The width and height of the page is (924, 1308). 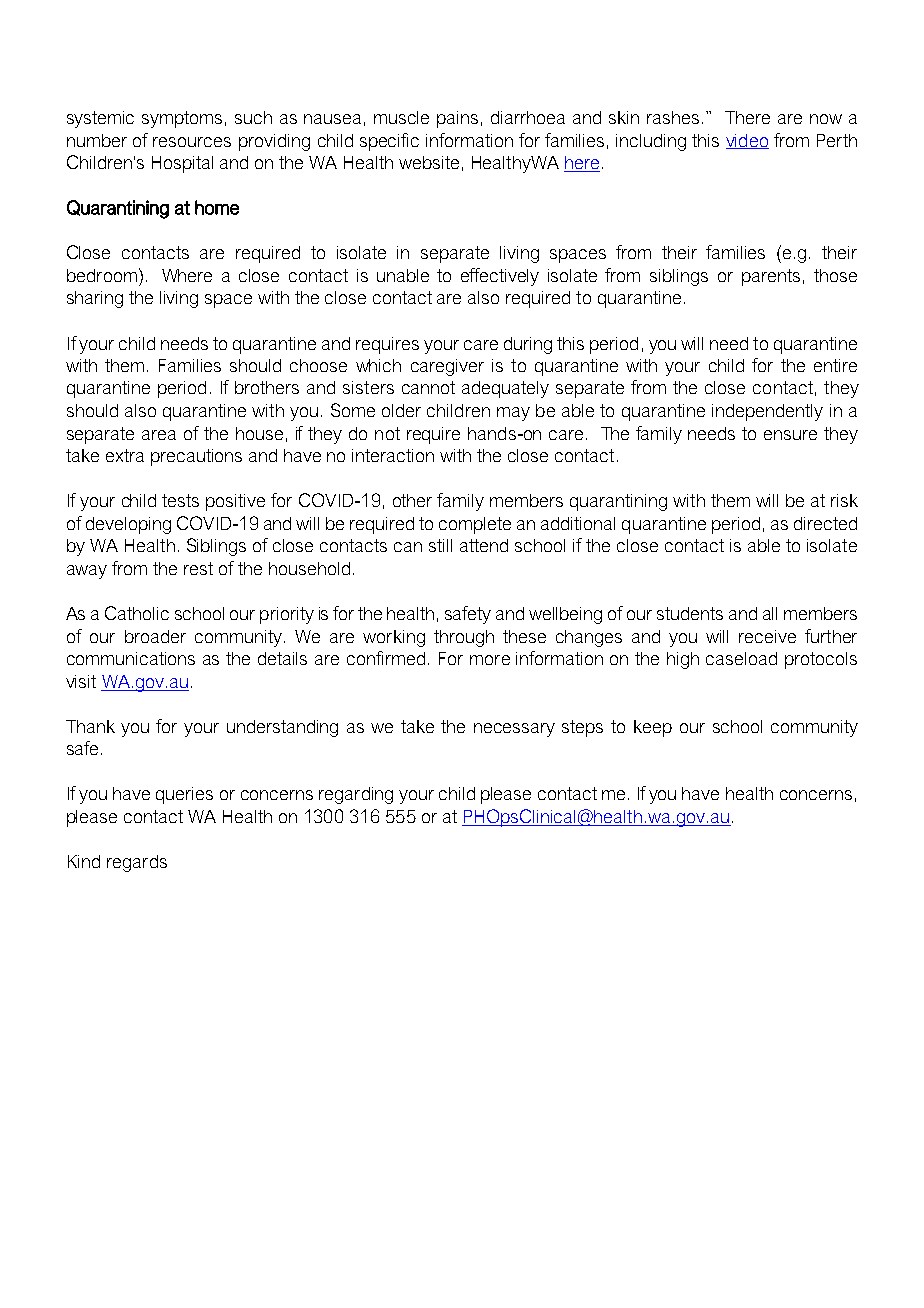 I want to click on tests, so click(x=180, y=500).
